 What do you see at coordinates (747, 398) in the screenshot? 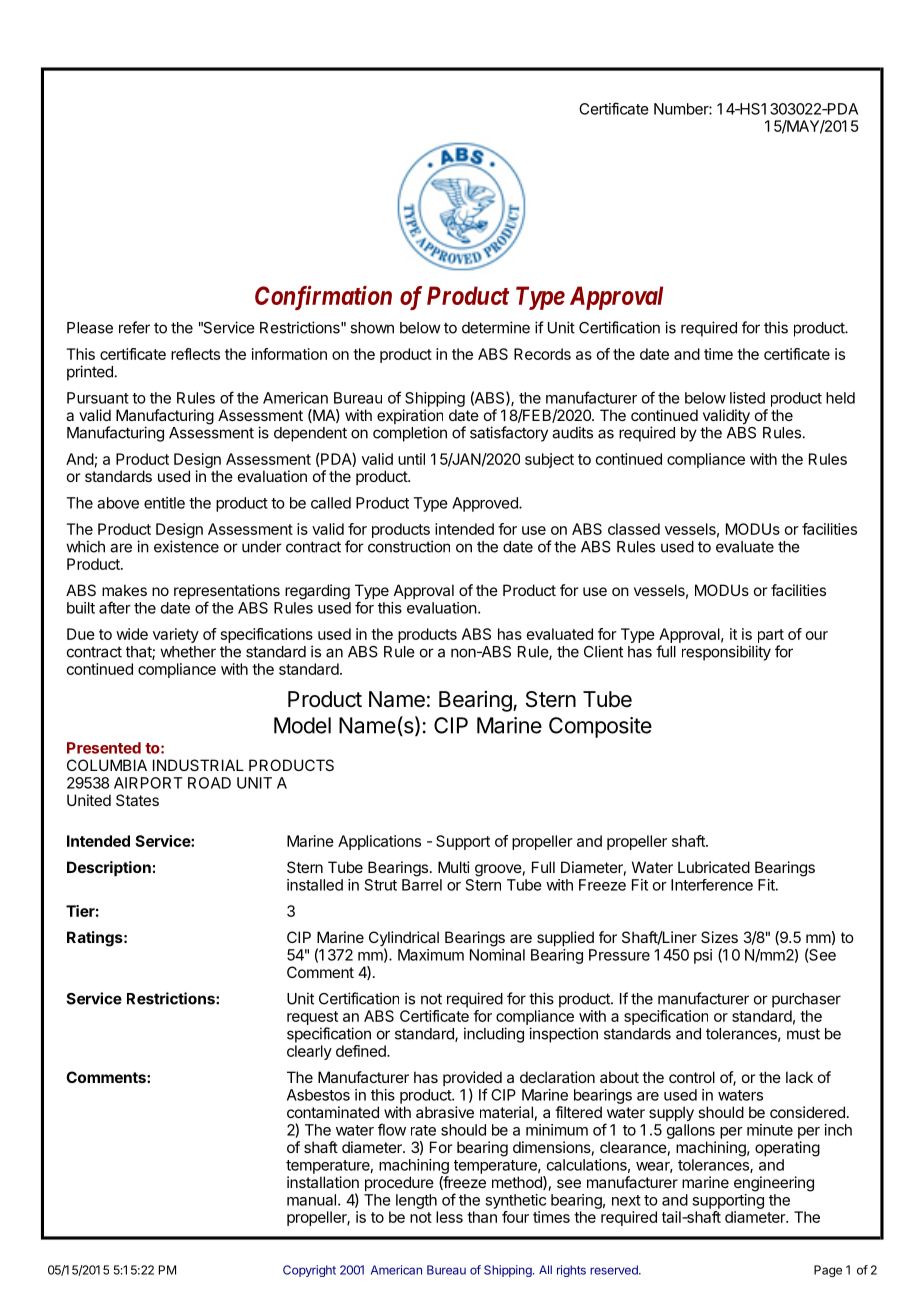
I see `listed` at bounding box center [747, 398].
